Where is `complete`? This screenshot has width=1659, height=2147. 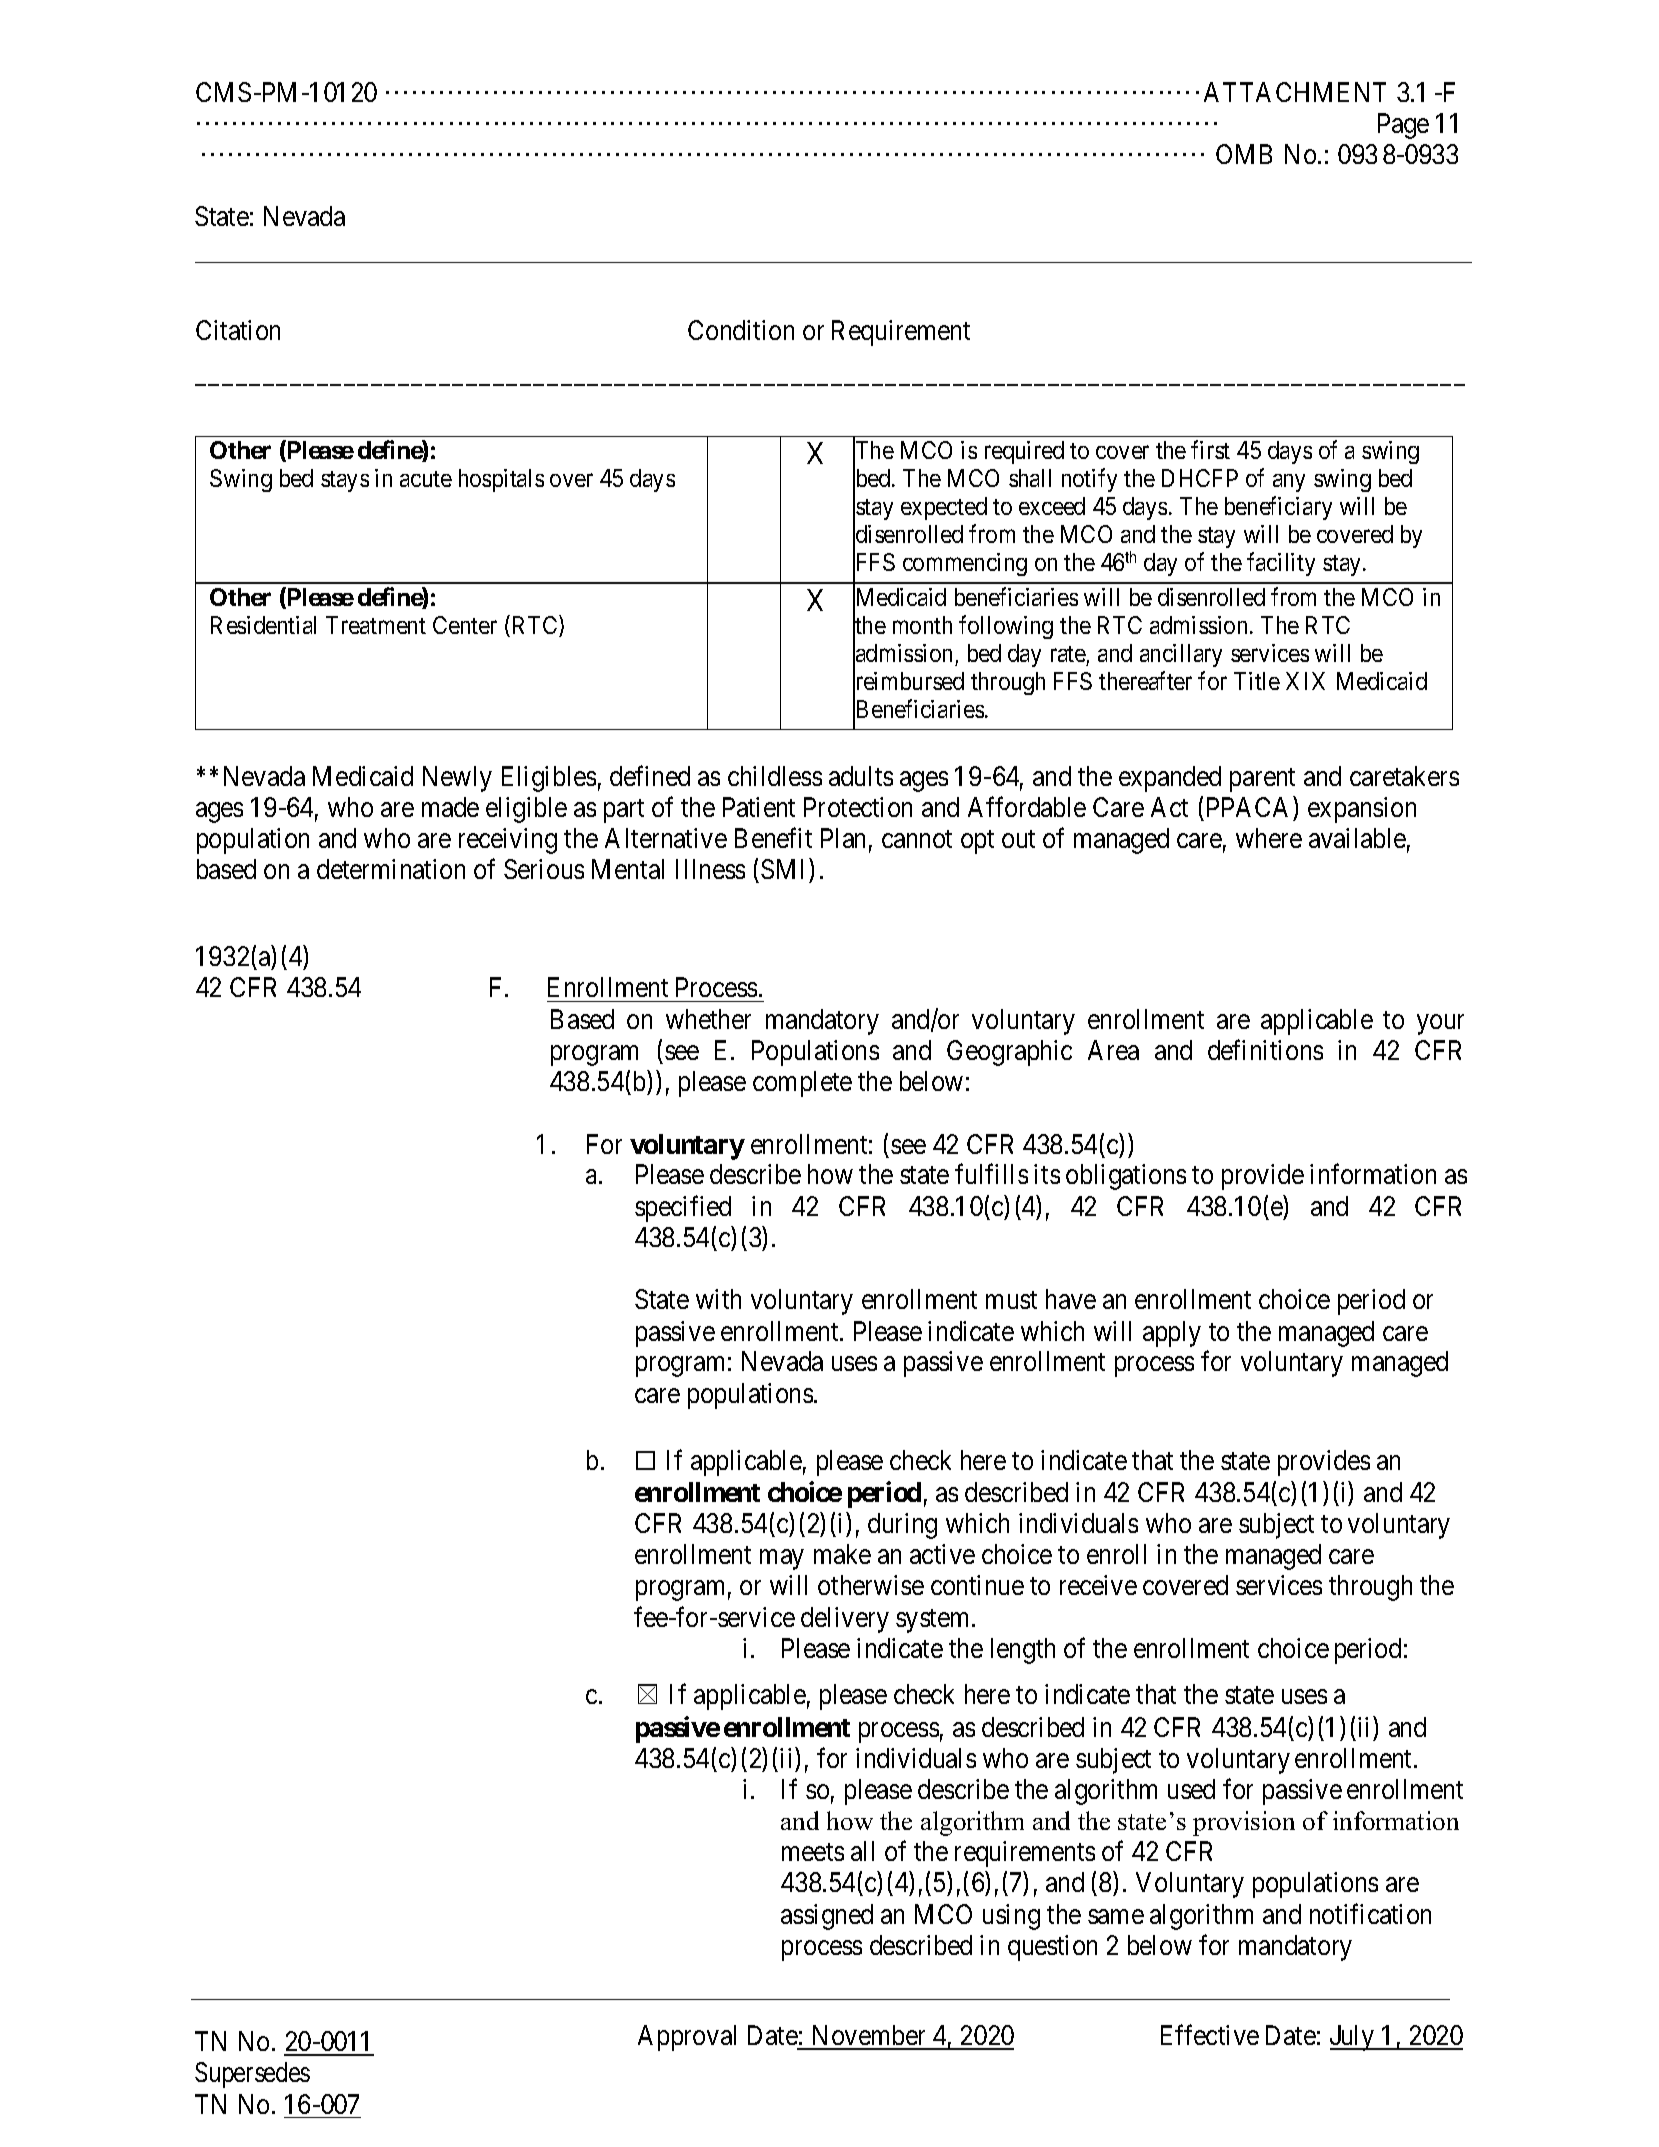
complete is located at coordinates (802, 1084).
